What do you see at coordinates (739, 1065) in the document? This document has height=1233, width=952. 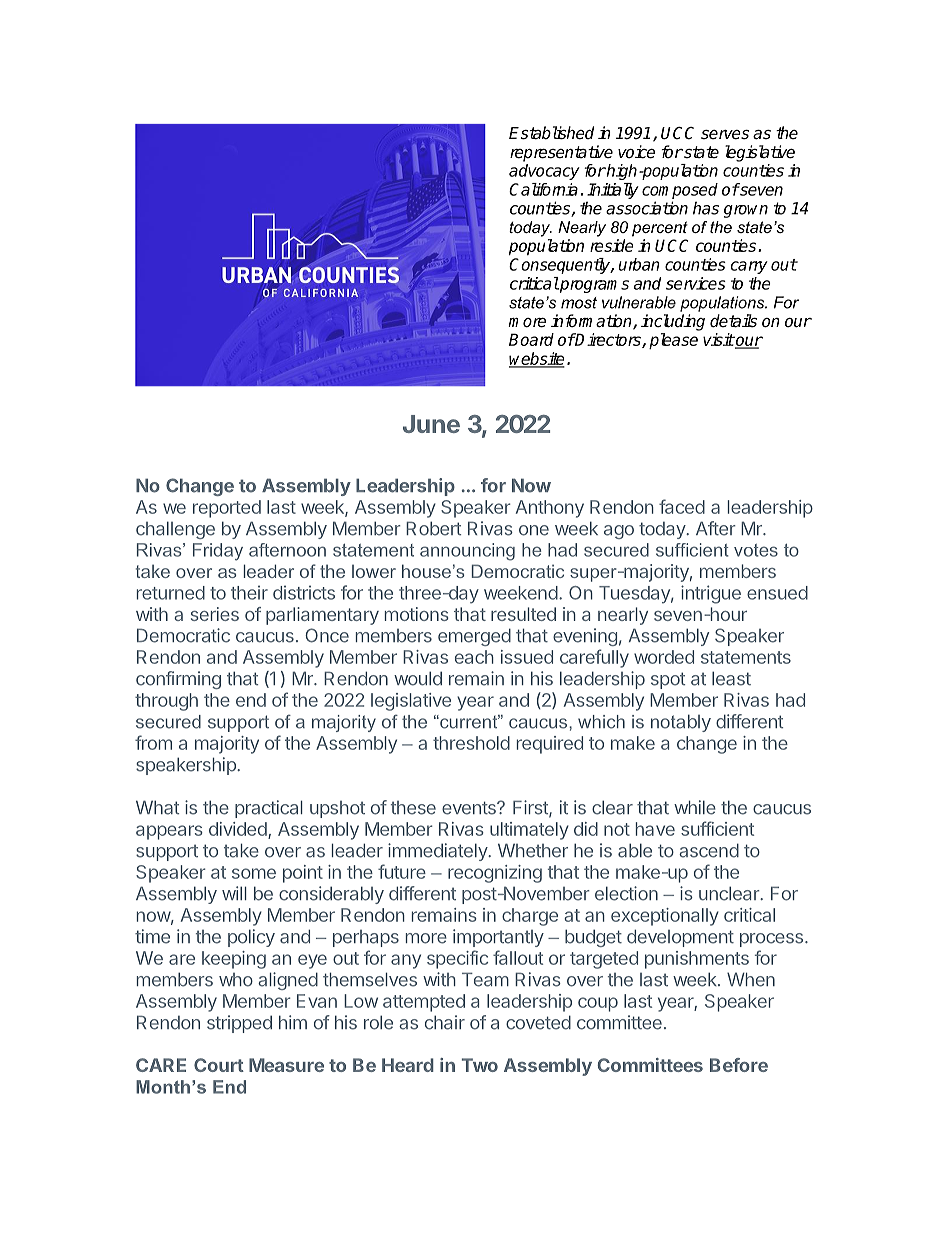 I see `Before` at bounding box center [739, 1065].
